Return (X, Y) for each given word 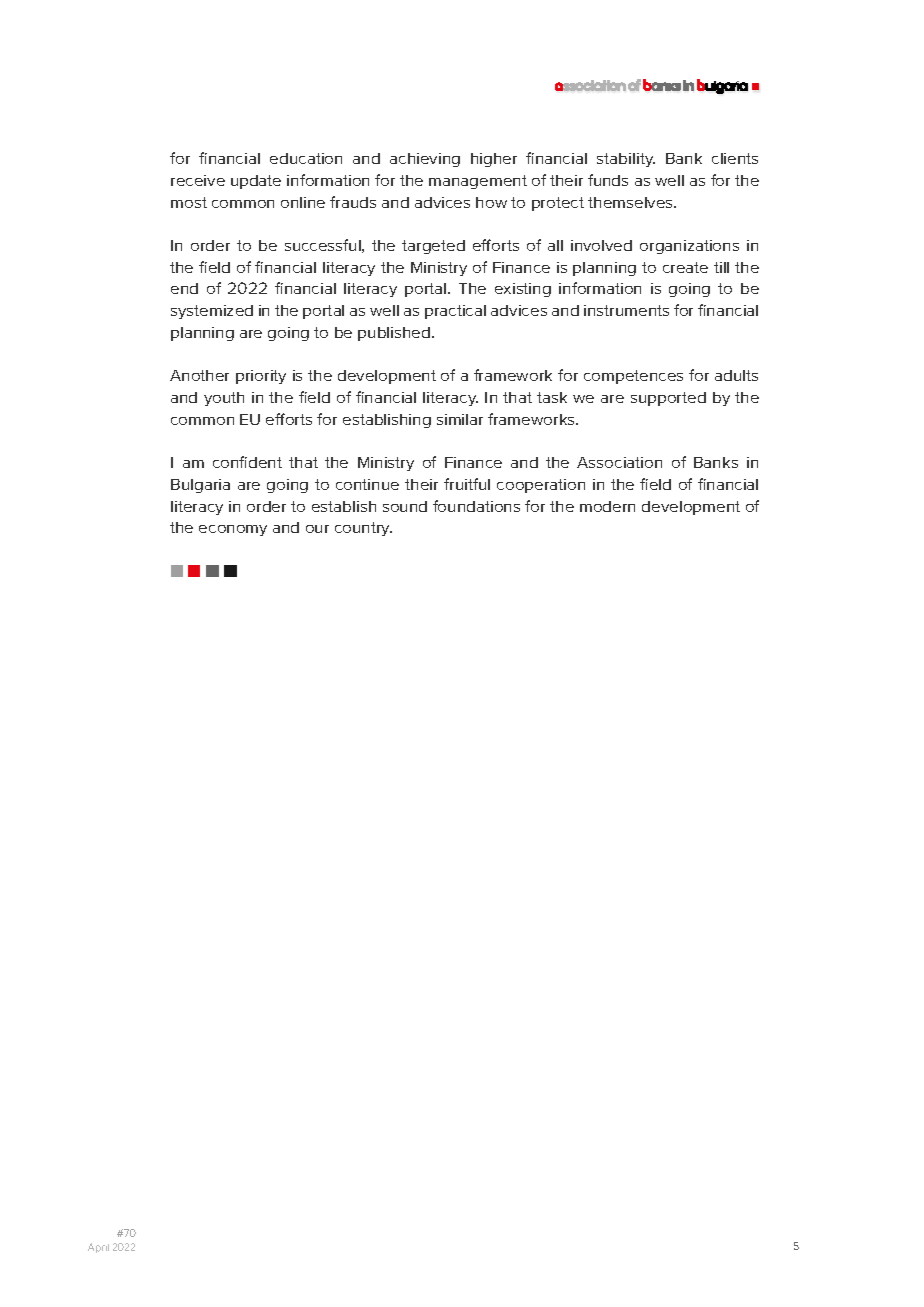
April (98, 1248)
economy (233, 530)
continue (367, 484)
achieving (425, 160)
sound (405, 506)
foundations (476, 506)
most (189, 202)
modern (607, 506)
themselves (631, 202)
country (363, 529)
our (317, 529)
